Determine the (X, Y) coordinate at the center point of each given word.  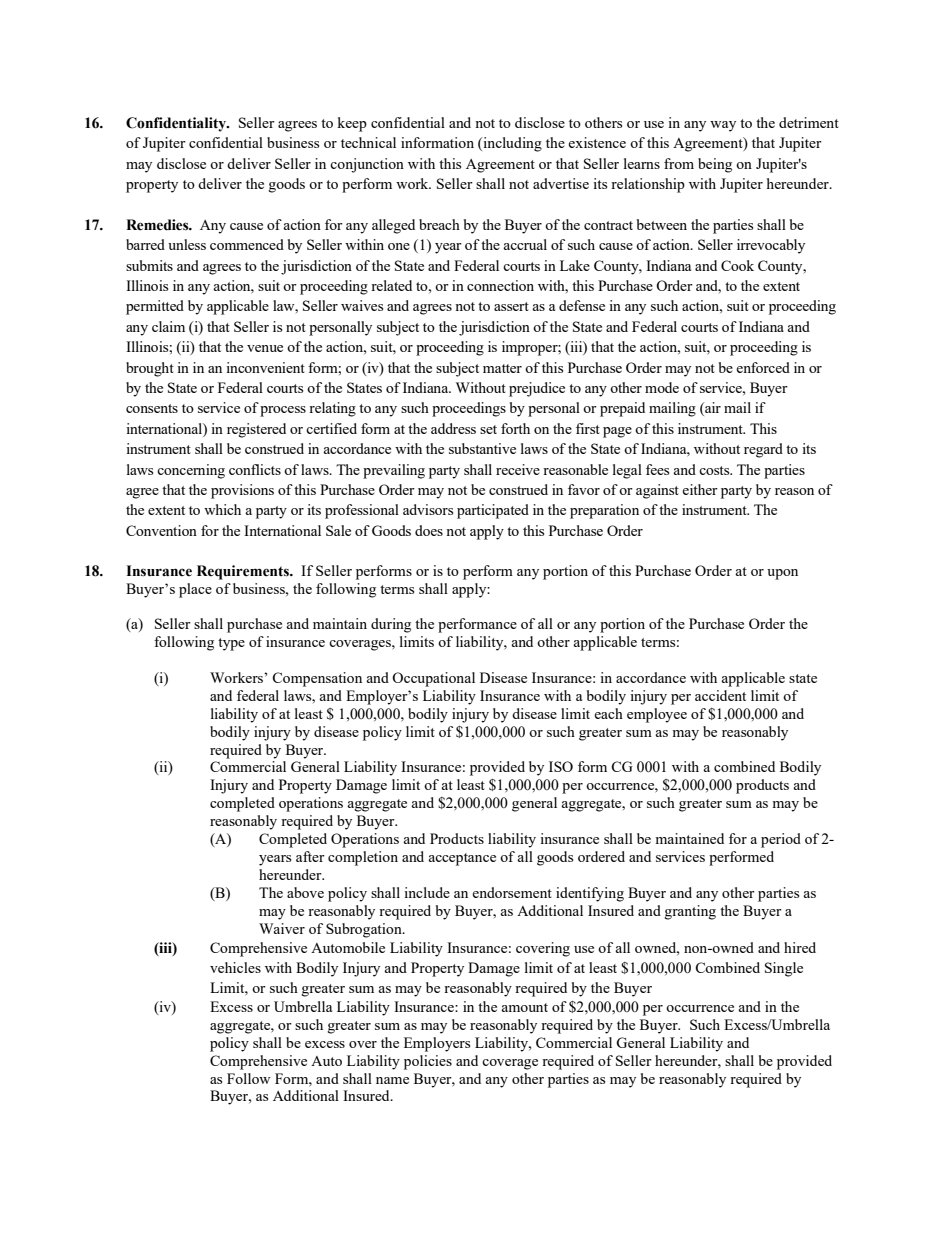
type (231, 644)
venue (265, 348)
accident (720, 695)
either (700, 489)
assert (511, 306)
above (305, 892)
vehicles (235, 967)
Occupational (433, 679)
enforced (763, 367)
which (222, 509)
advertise (561, 183)
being (715, 165)
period (781, 840)
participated (493, 511)
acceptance (462, 859)
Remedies (158, 225)
